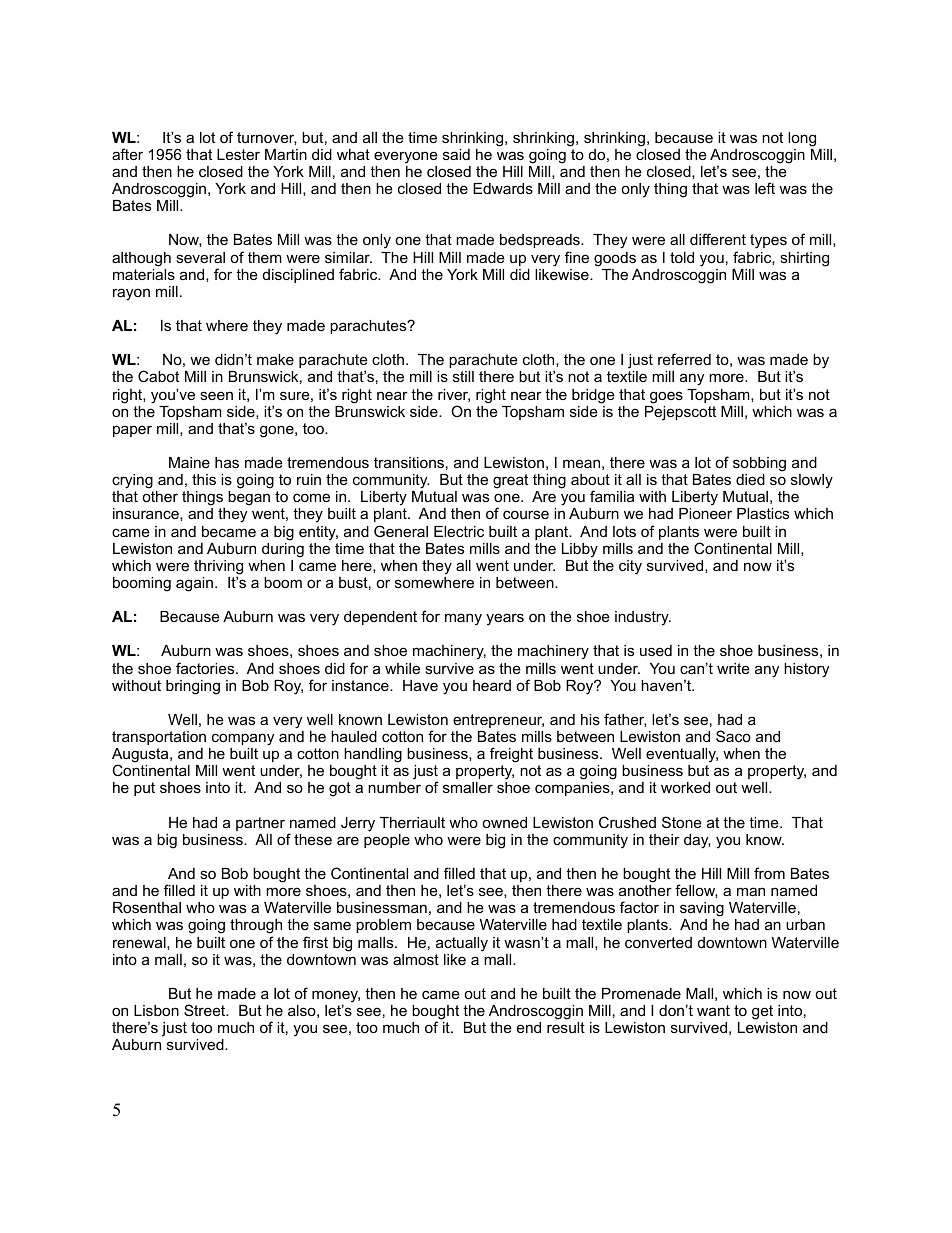 Image resolution: width=952 pixels, height=1233 pixels. What do you see at coordinates (456, 154) in the page?
I see `said` at bounding box center [456, 154].
